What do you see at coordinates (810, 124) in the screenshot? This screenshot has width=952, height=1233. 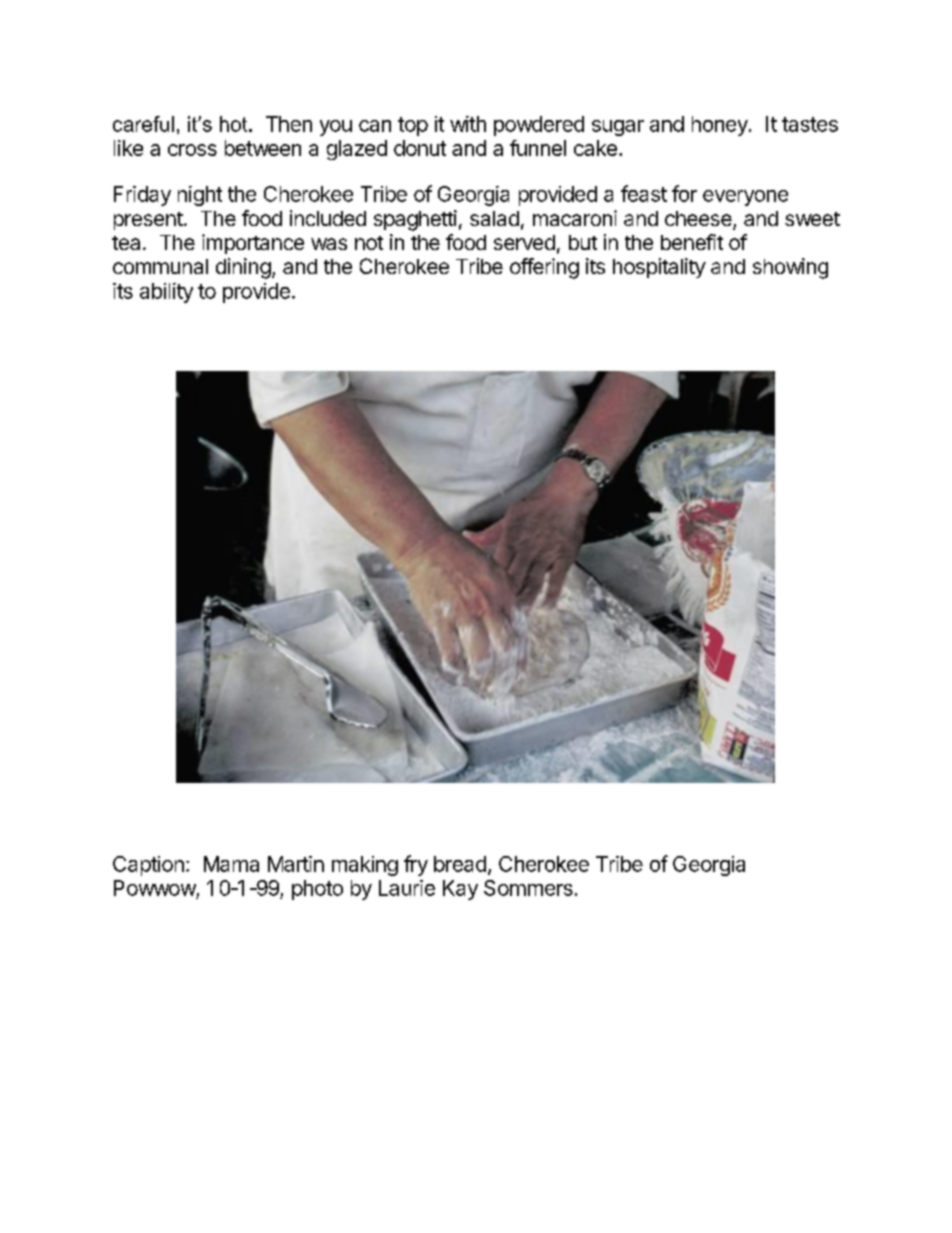 I see `tastes` at bounding box center [810, 124].
